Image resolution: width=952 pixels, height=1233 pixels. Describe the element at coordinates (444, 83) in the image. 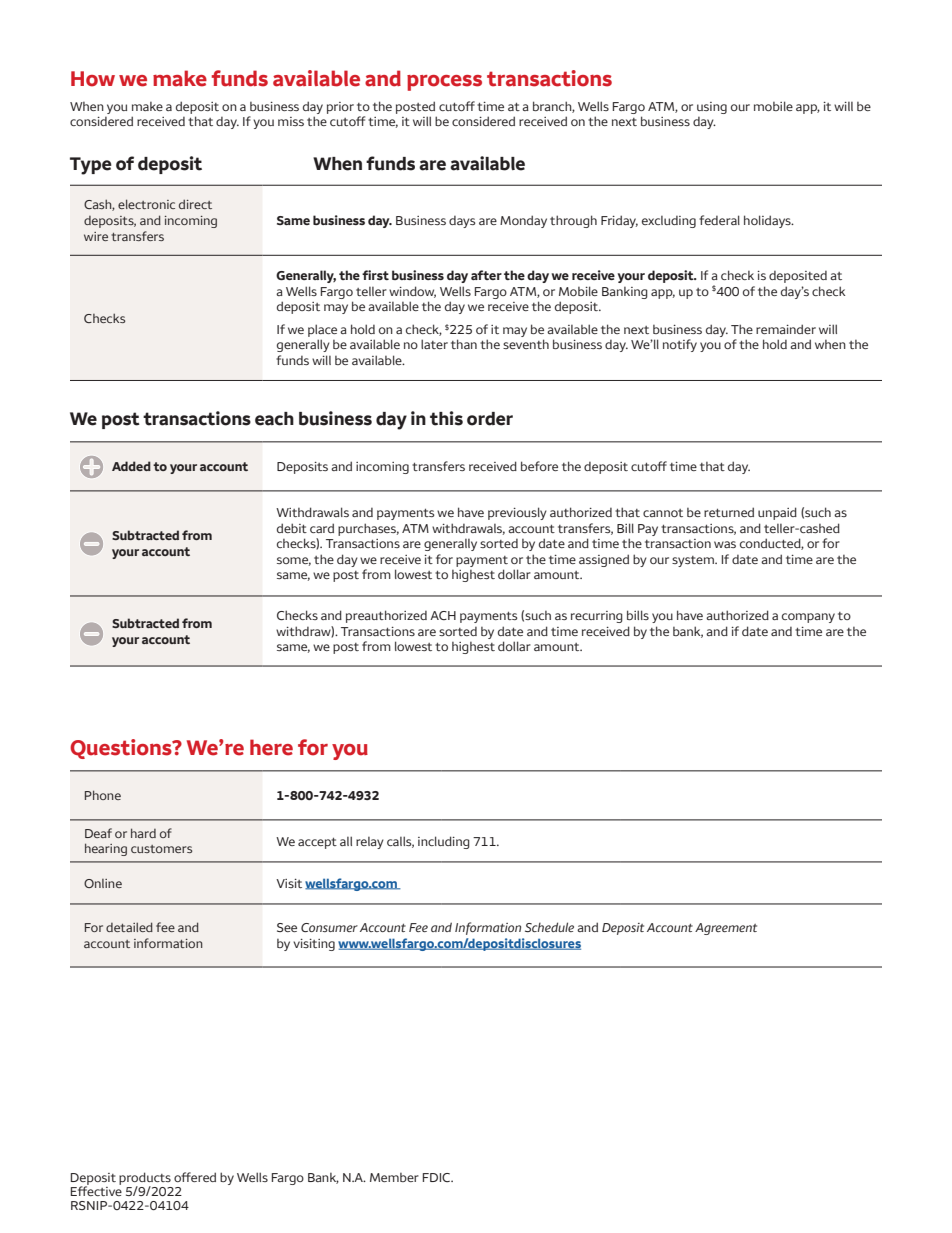

I see `process` at that location.
